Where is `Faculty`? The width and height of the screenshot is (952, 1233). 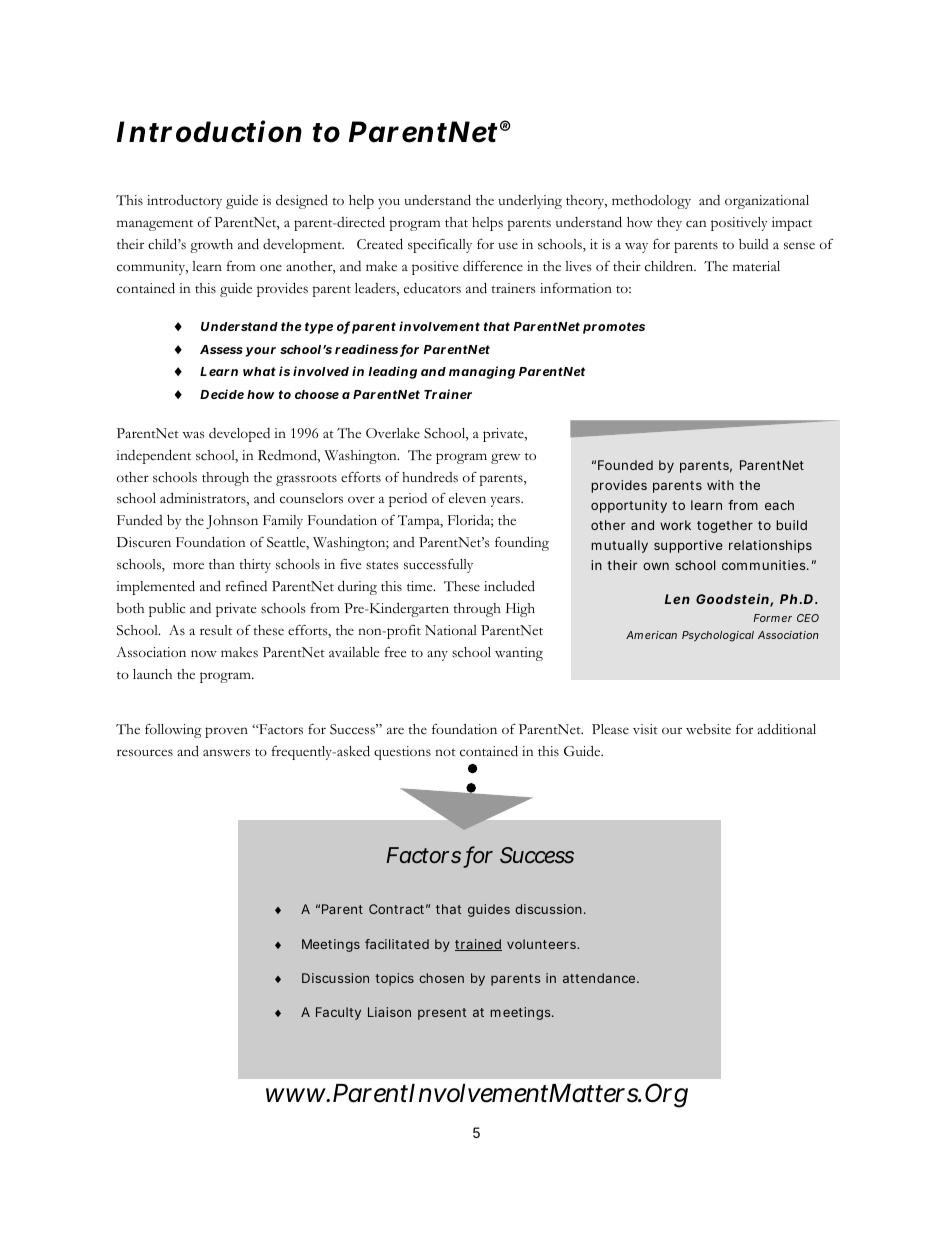 Faculty is located at coordinates (338, 1013).
